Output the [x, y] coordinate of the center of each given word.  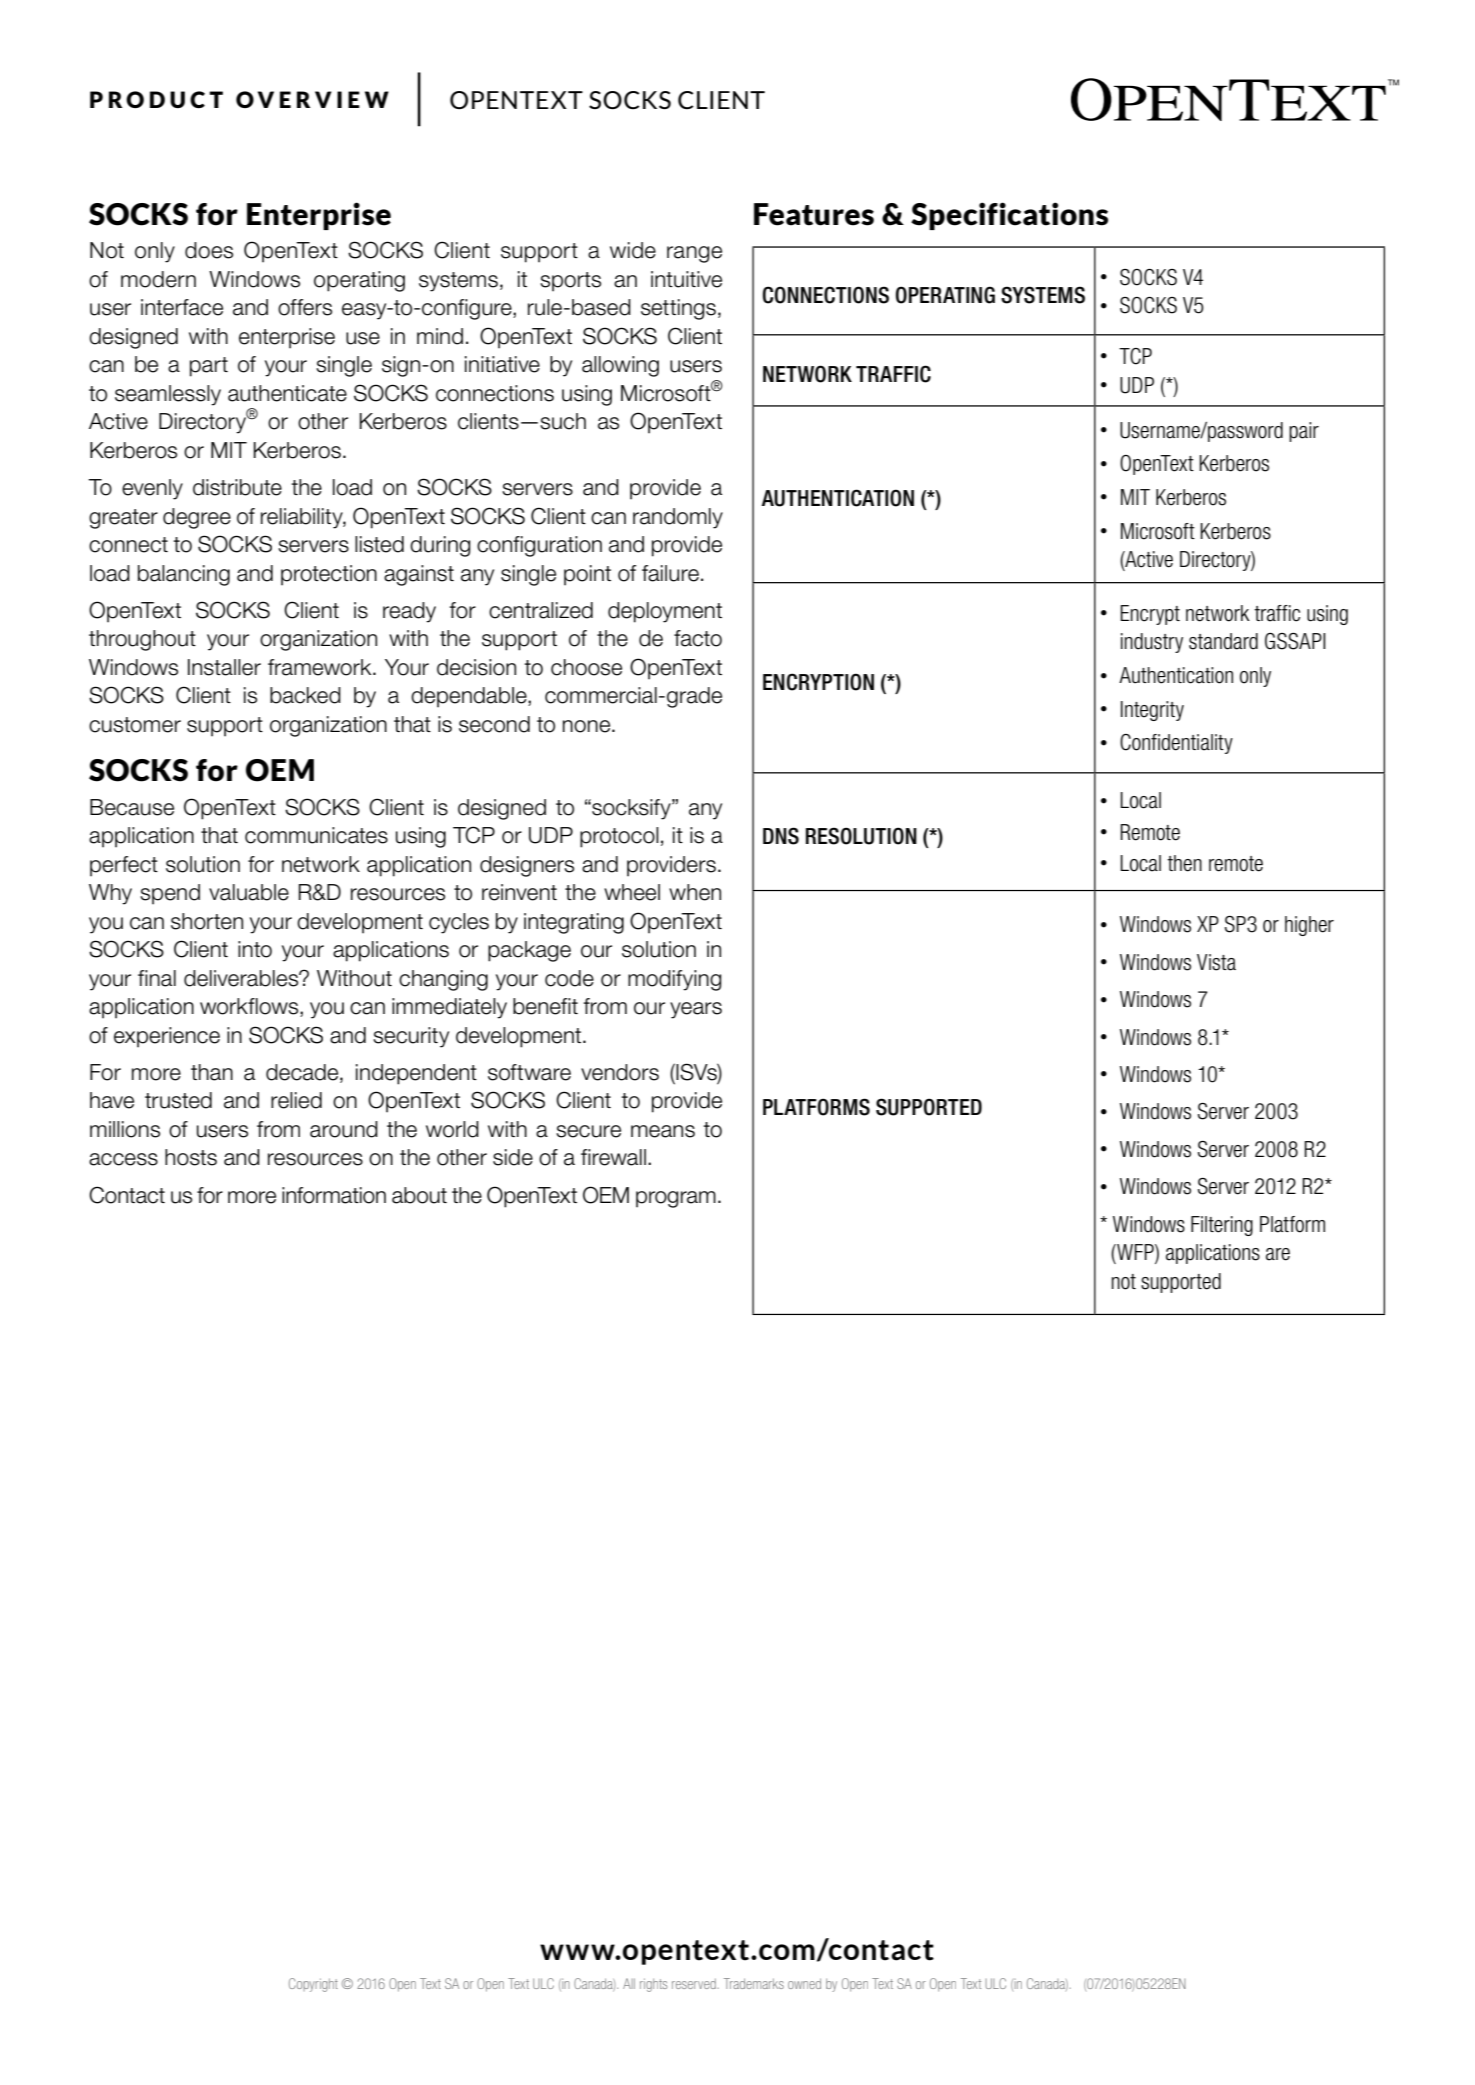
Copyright [313, 1985]
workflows [250, 1007]
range [694, 254]
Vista [1216, 962]
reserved [694, 1983]
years [696, 1010]
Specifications [1009, 216]
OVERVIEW [312, 99]
